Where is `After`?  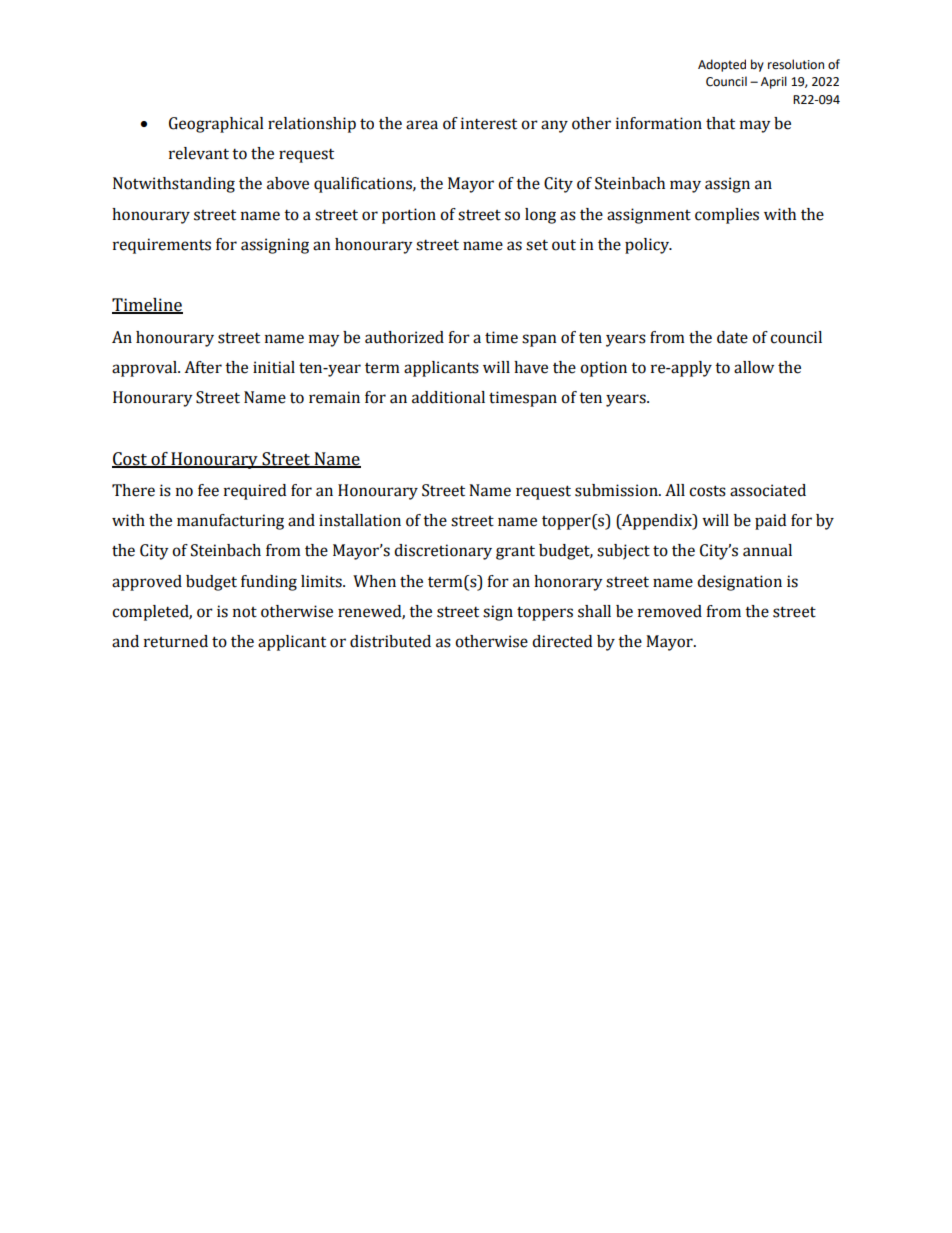
After is located at coordinates (203, 367).
